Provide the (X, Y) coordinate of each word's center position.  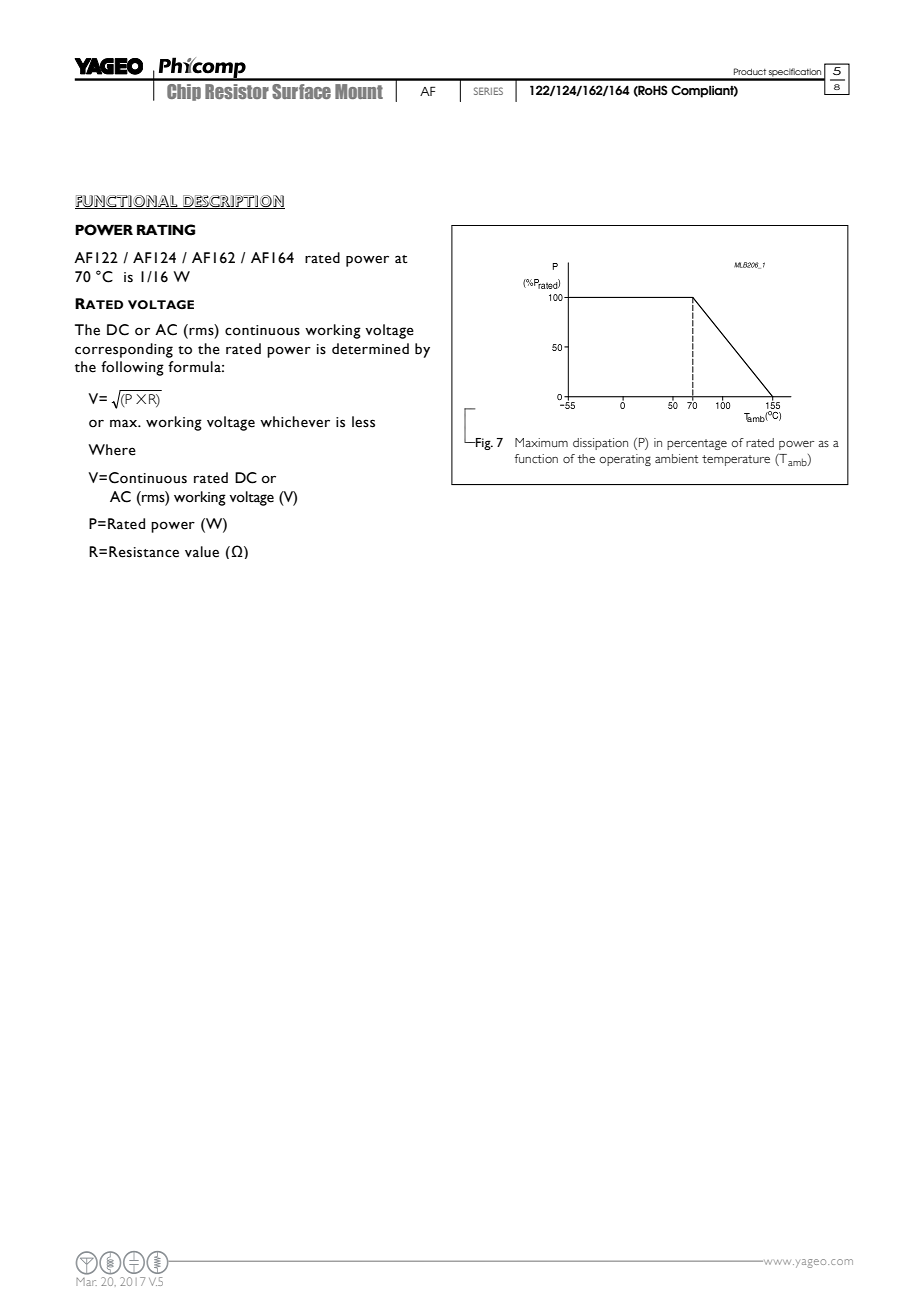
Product (750, 71)
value (202, 552)
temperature (736, 460)
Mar (86, 1282)
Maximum (541, 442)
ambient (676, 458)
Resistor (237, 91)
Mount (359, 91)
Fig (483, 444)
